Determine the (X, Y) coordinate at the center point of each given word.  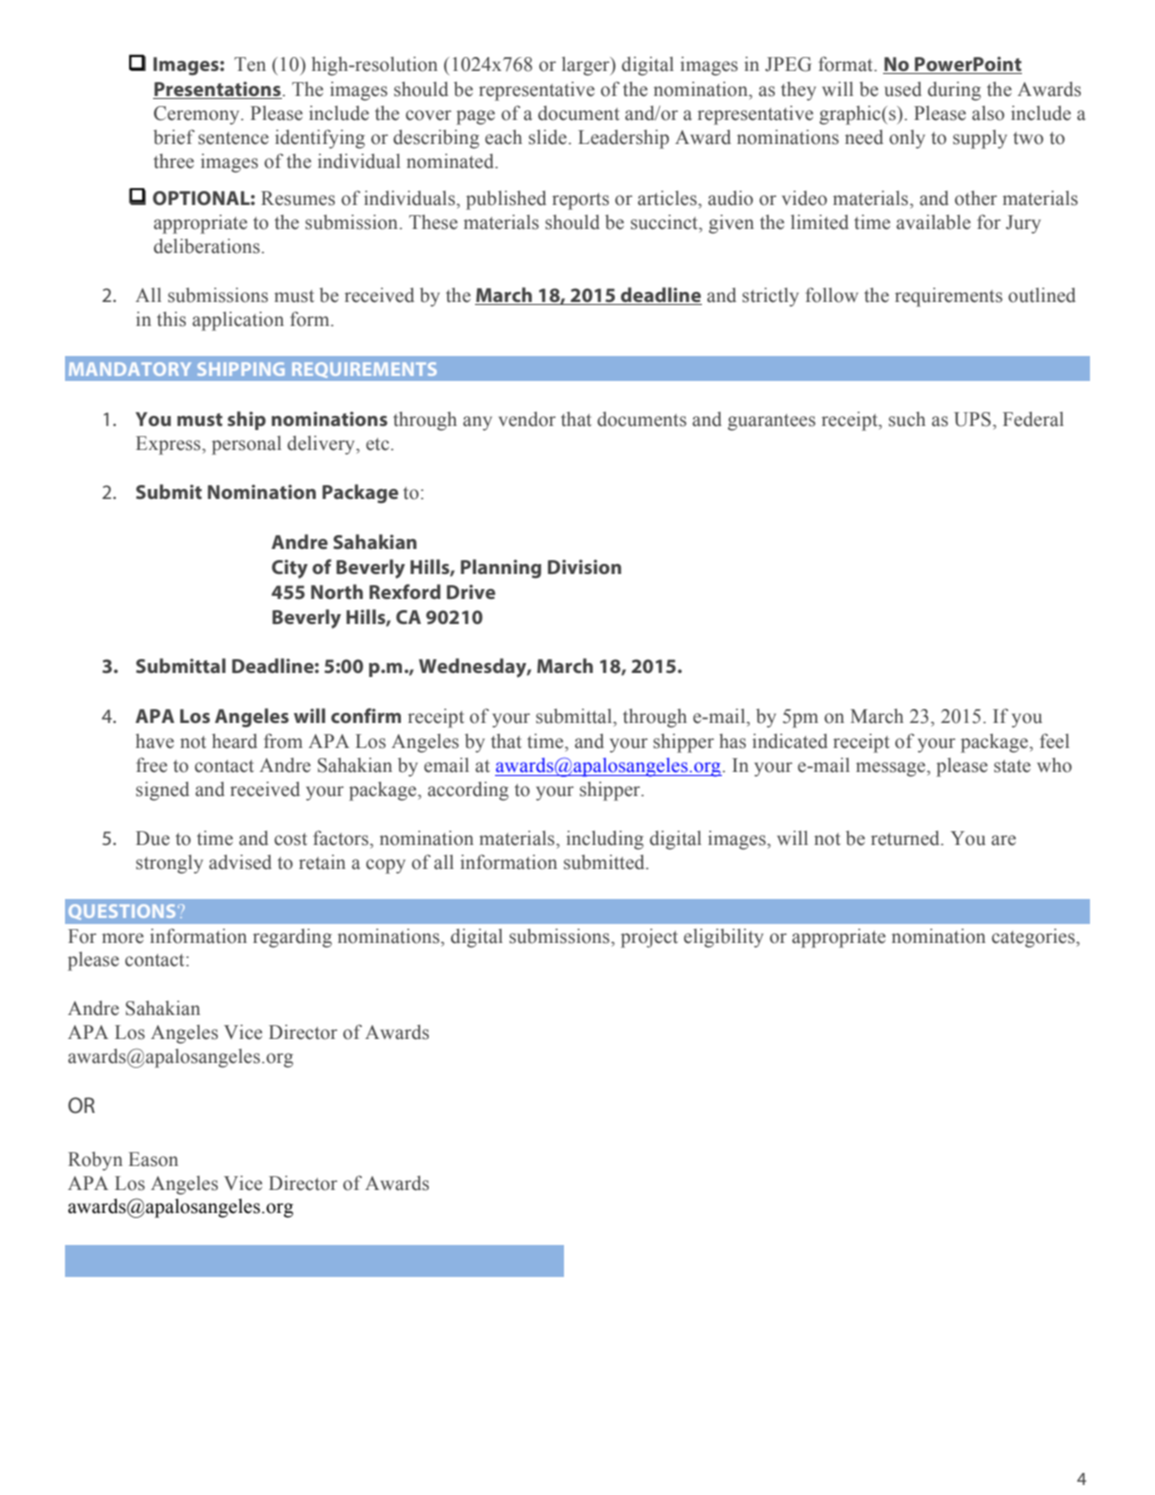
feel (1054, 741)
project (649, 938)
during (954, 91)
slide (548, 137)
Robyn (95, 1161)
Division (584, 566)
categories (1034, 938)
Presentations (217, 89)
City (290, 569)
